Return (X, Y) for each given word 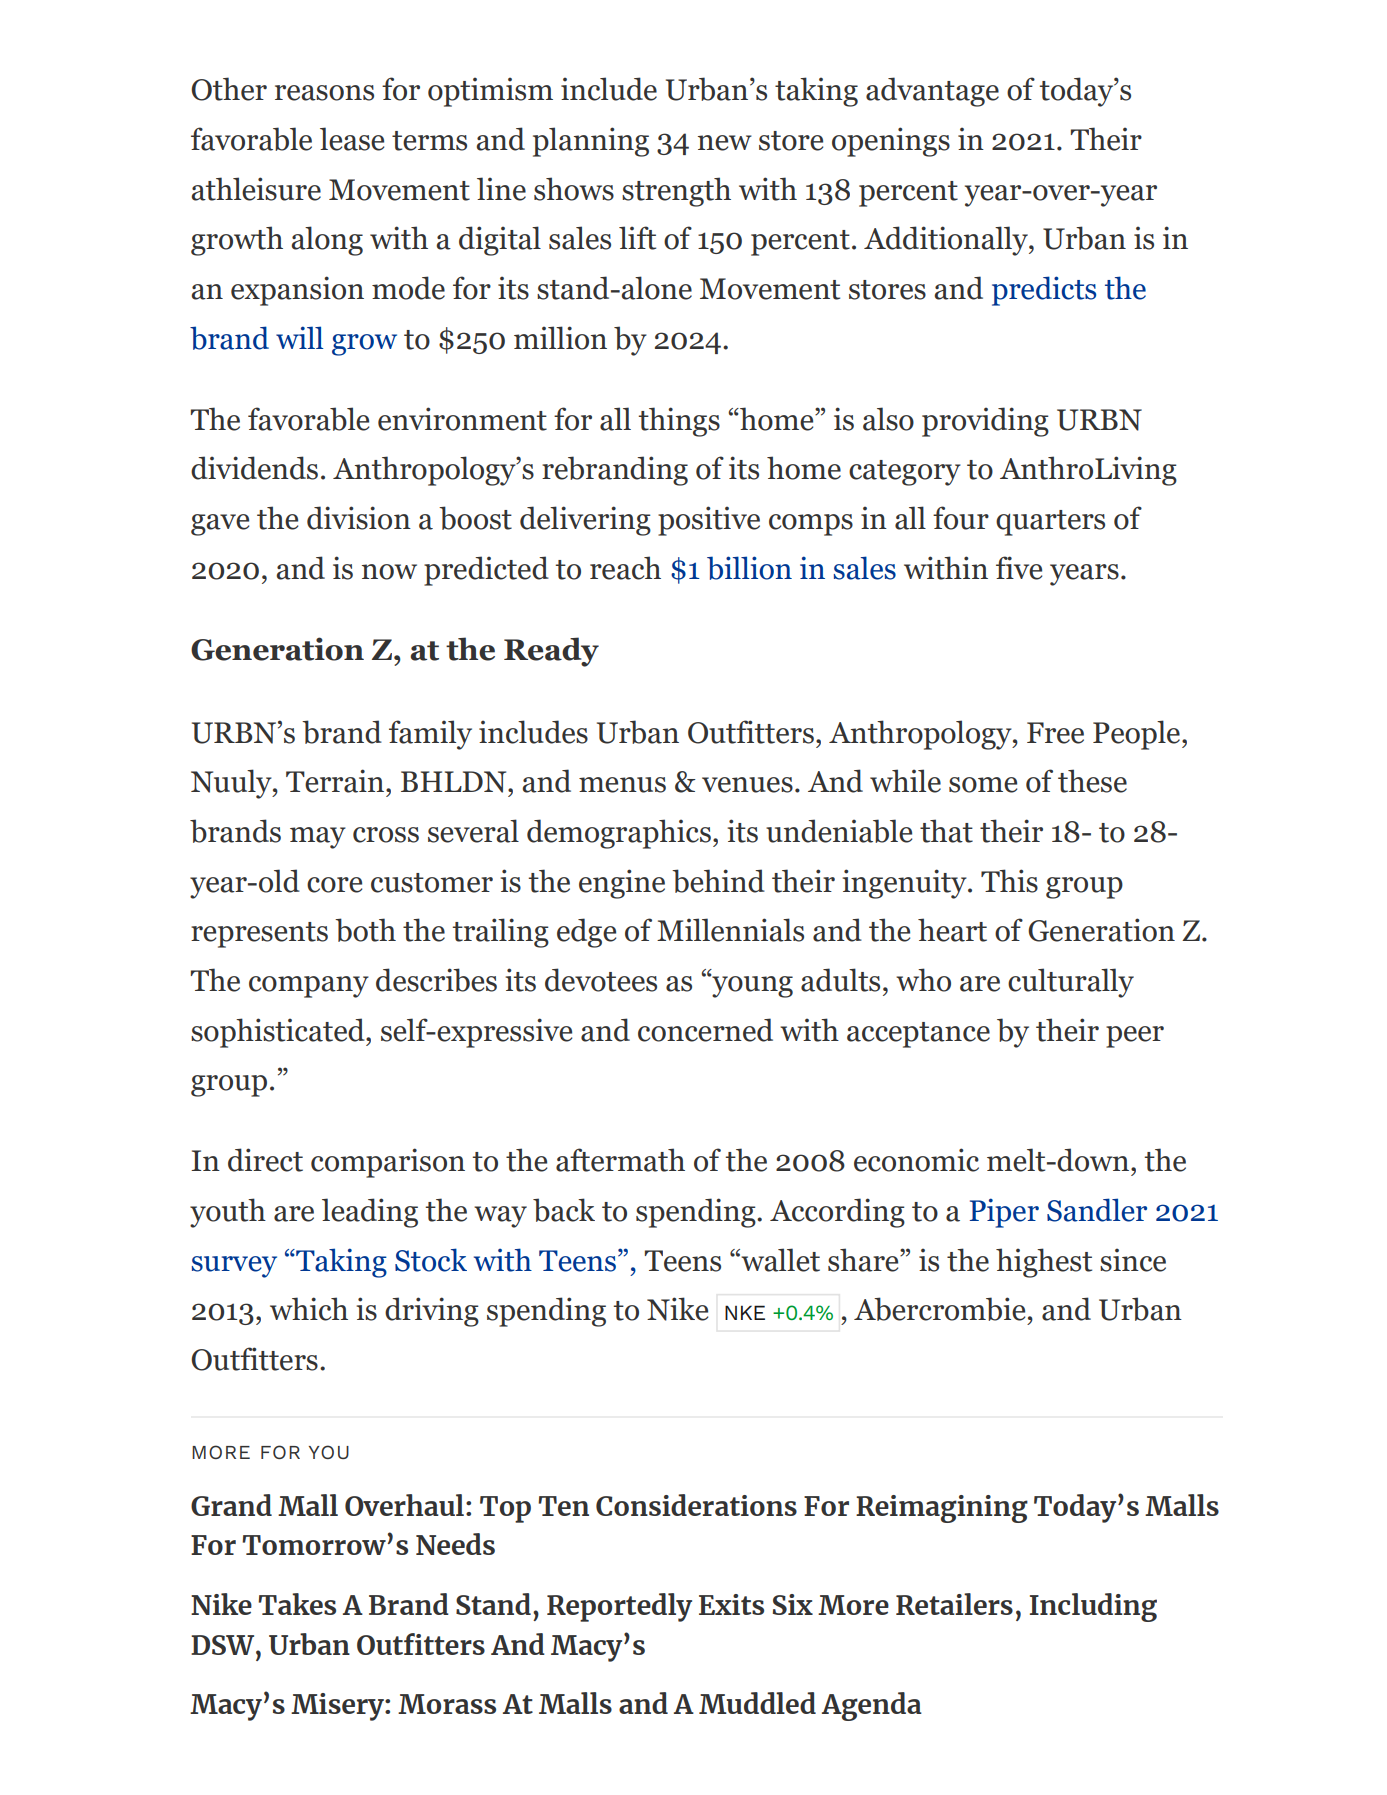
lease (352, 139)
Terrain (335, 781)
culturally (1071, 983)
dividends (254, 468)
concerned (705, 1030)
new (725, 143)
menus (622, 785)
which (309, 1309)
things (679, 422)
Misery (338, 1707)
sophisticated (279, 1033)
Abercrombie (939, 1309)
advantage (932, 92)
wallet (779, 1260)
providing (985, 422)
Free (1055, 733)
